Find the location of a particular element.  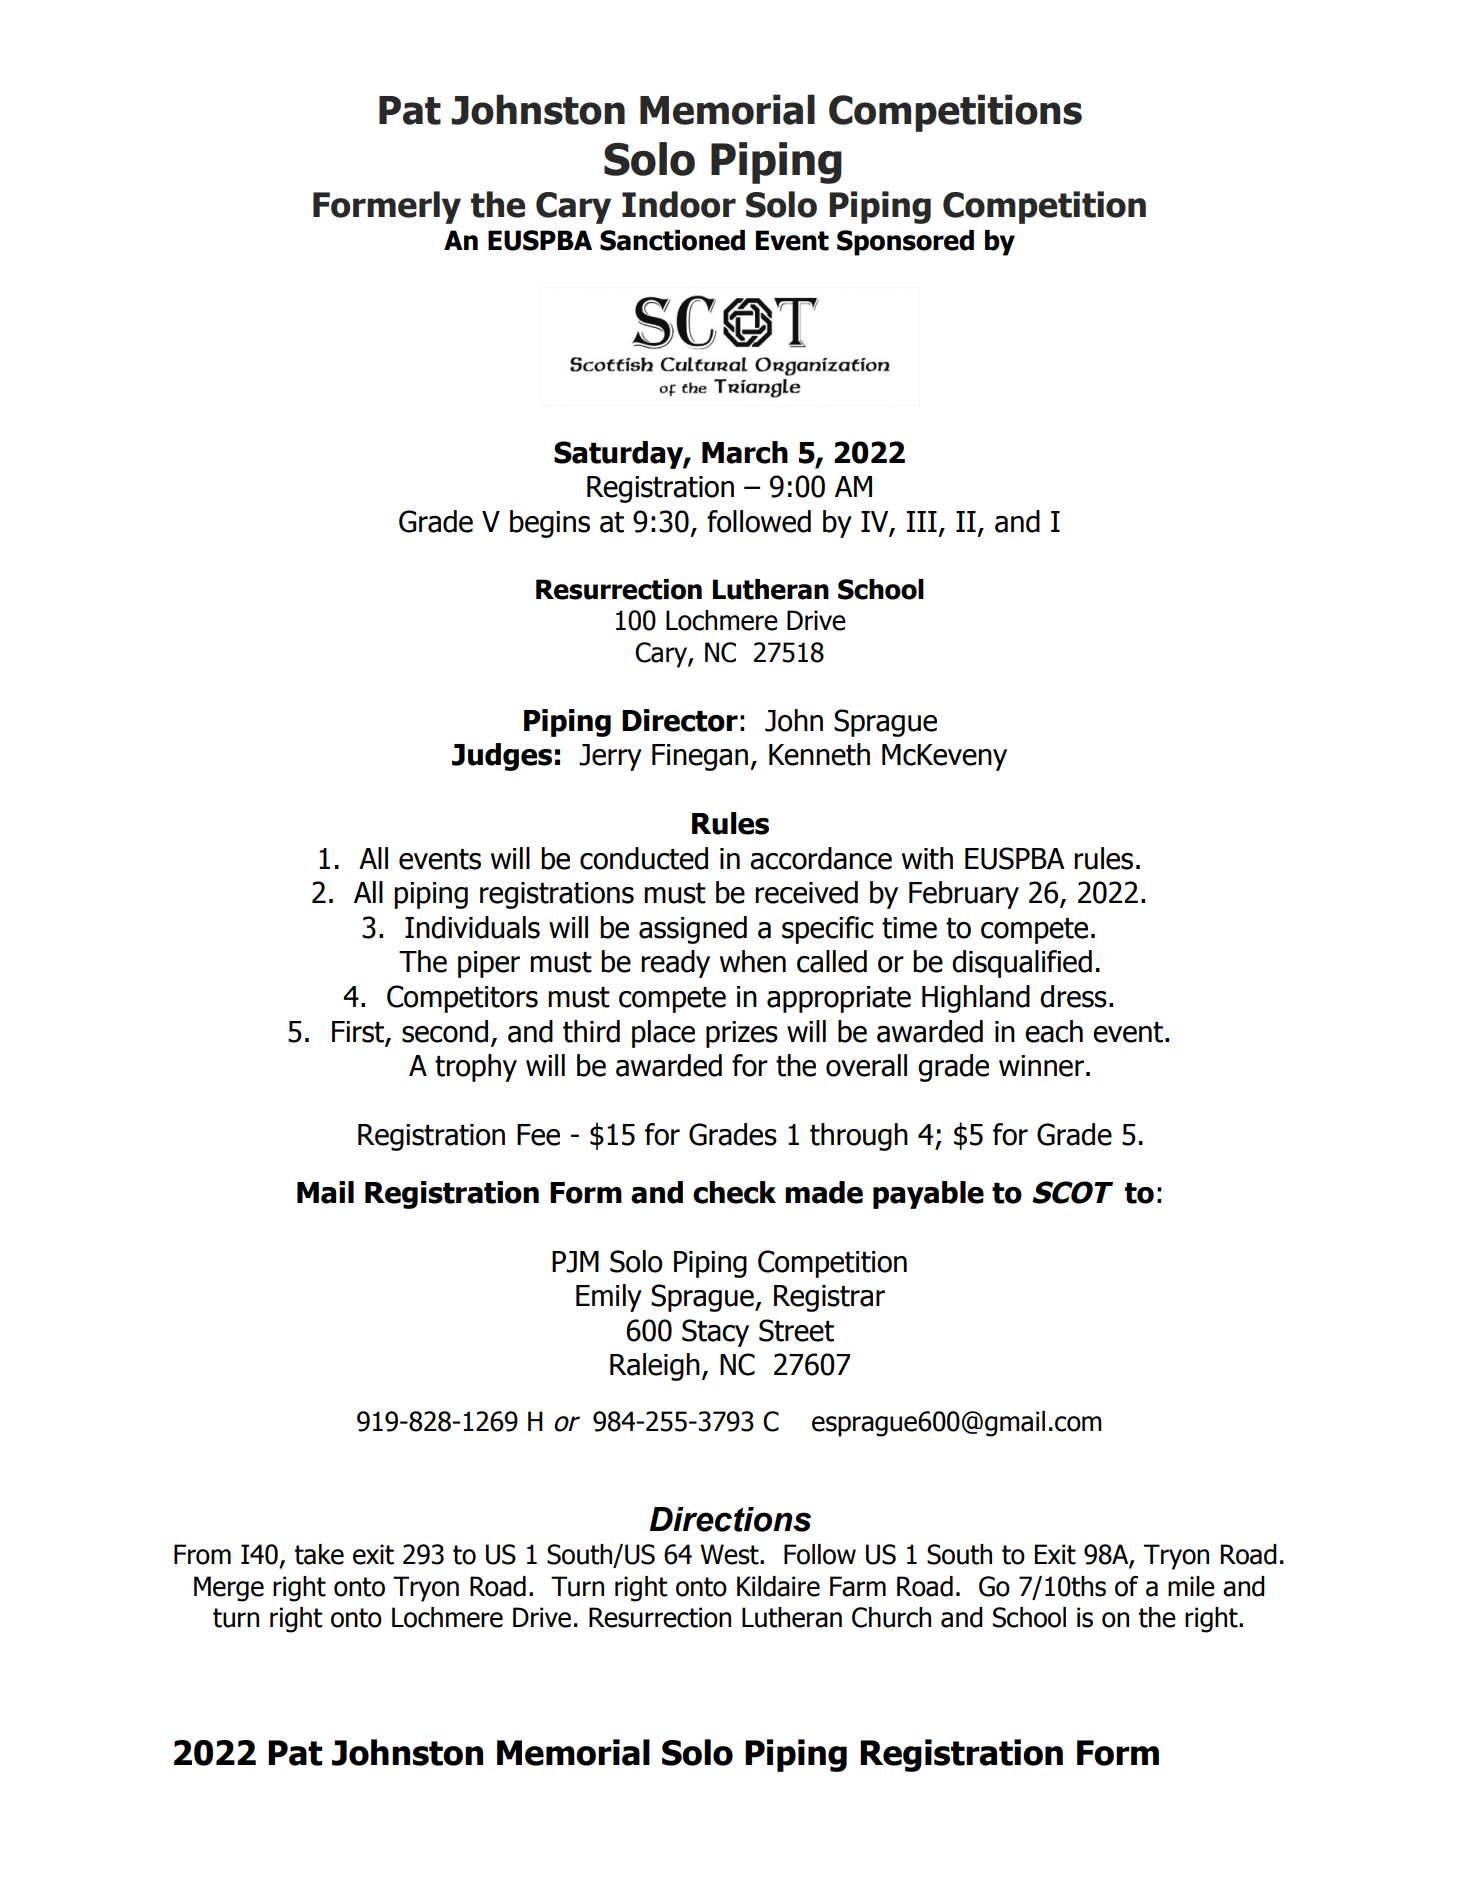

take is located at coordinates (319, 1554).
